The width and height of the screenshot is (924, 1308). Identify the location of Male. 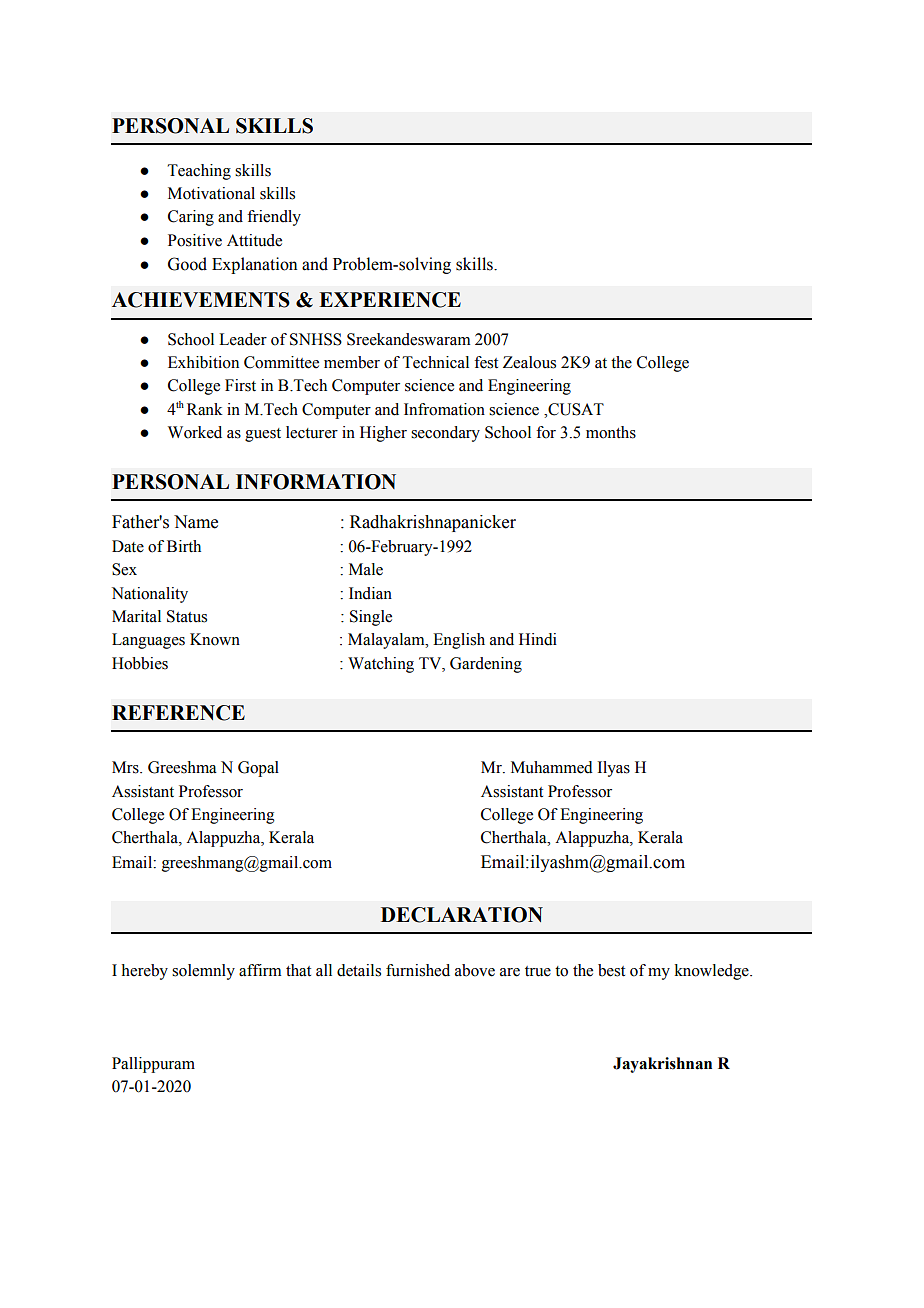
(366, 569).
